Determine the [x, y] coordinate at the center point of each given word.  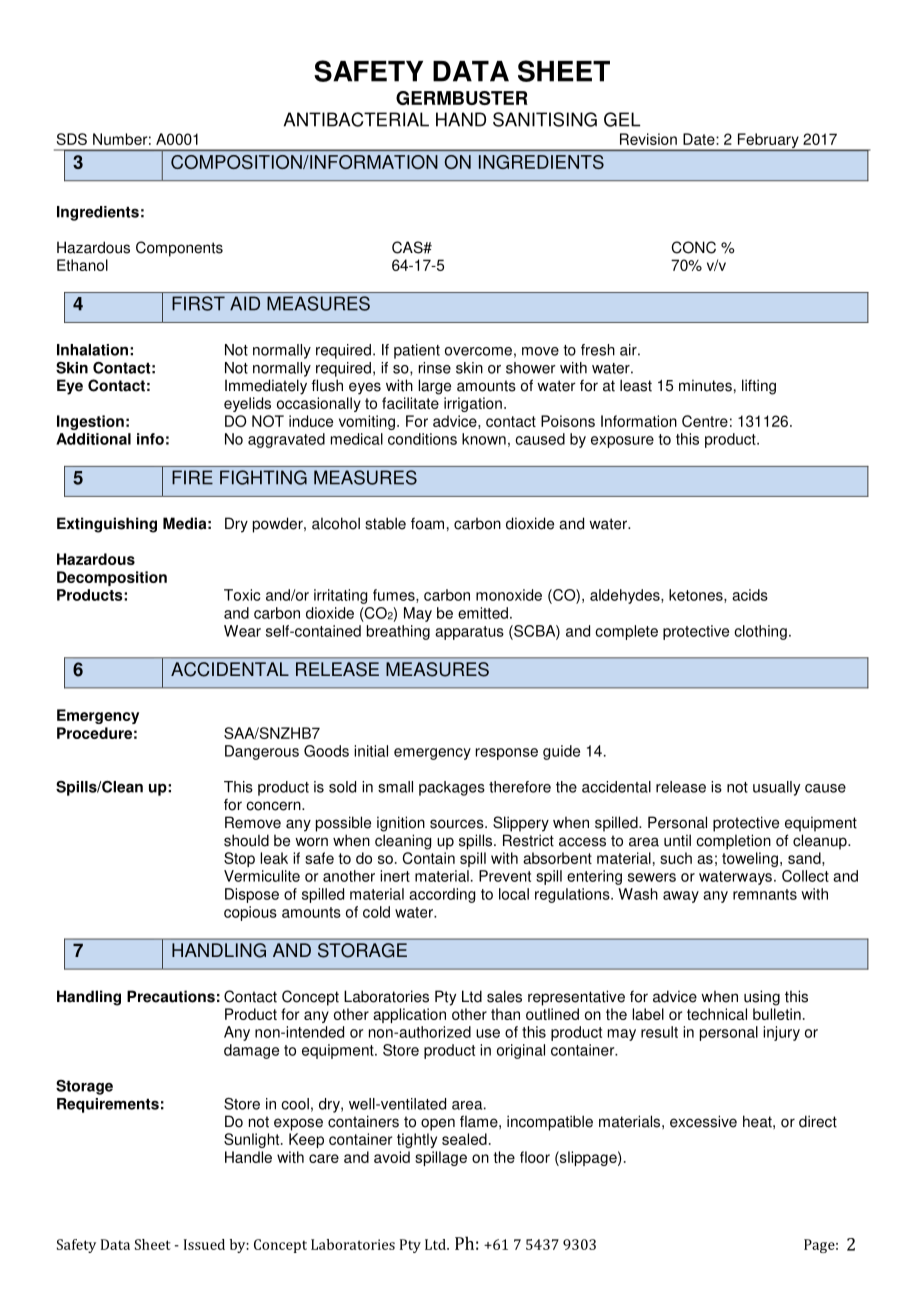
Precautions [171, 996]
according [442, 895]
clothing [760, 632]
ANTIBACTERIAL [356, 119]
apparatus [469, 633]
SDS [72, 139]
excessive [703, 1121]
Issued [204, 1244]
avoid [392, 1157]
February [768, 142]
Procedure [94, 733]
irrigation [473, 404]
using [762, 998]
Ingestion [90, 422]
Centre [705, 421]
